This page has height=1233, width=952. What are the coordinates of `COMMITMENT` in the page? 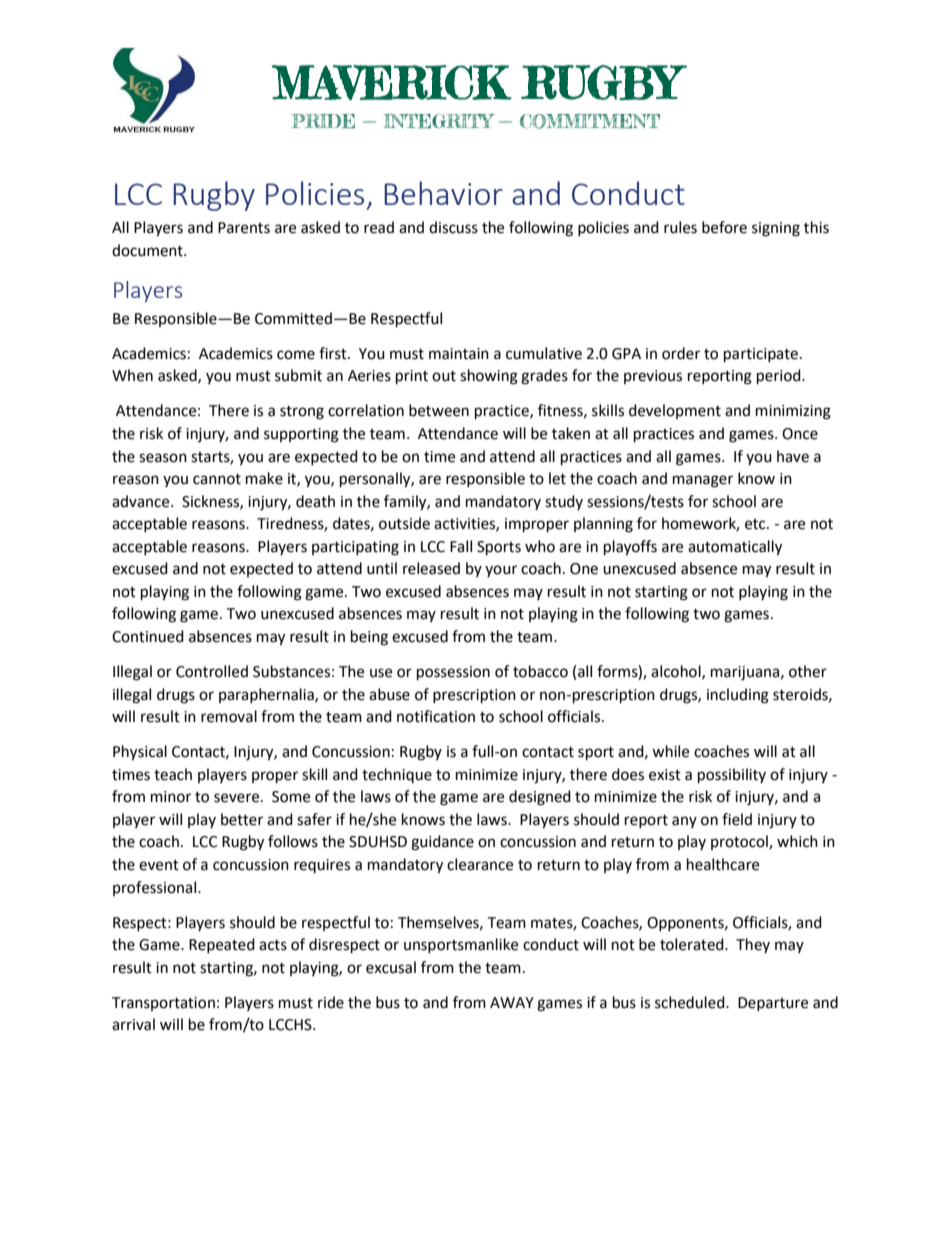 It's located at (590, 121).
